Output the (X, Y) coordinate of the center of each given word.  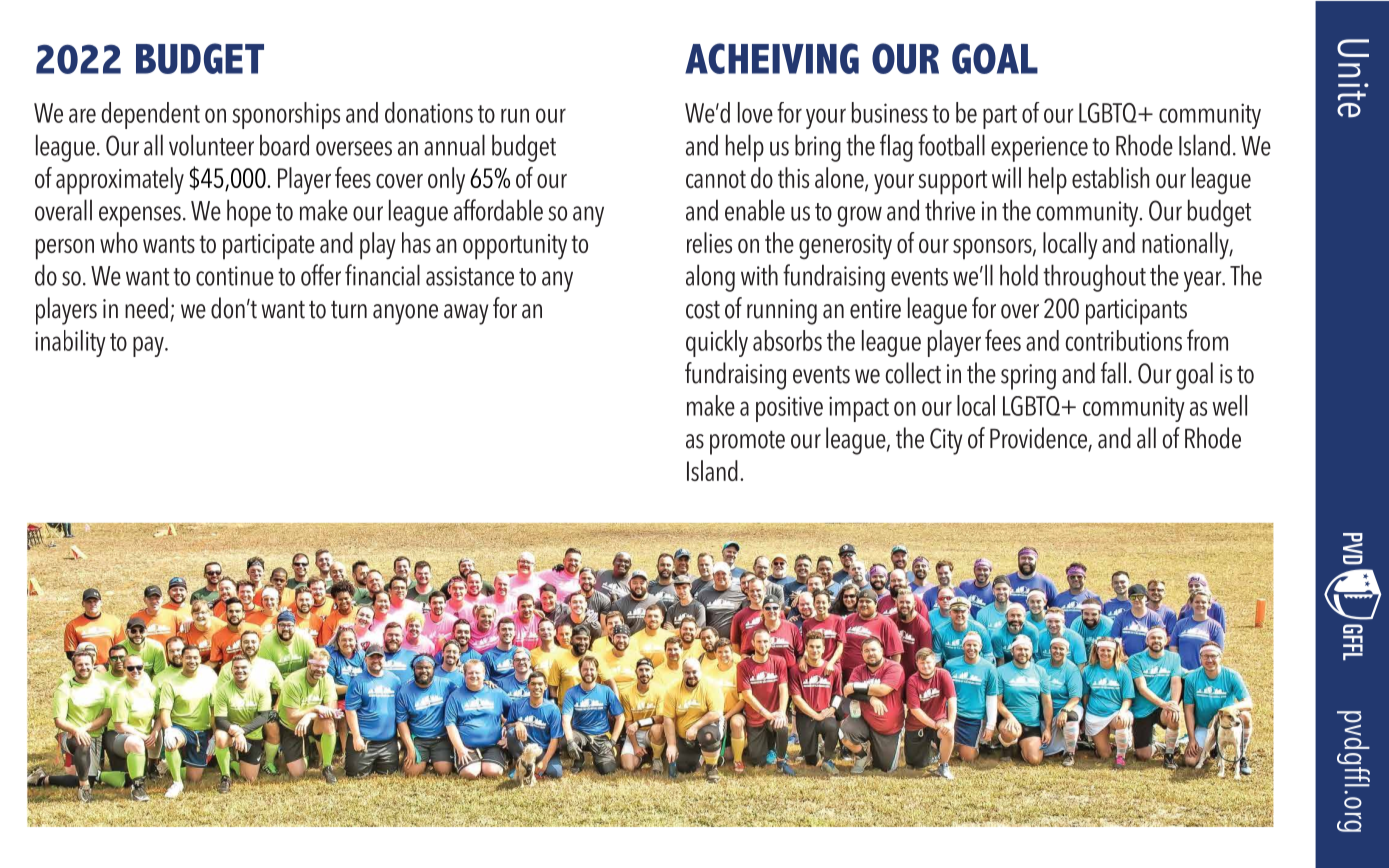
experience (1039, 149)
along (710, 278)
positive (789, 409)
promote (747, 443)
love (755, 112)
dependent (151, 115)
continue (235, 276)
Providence (1039, 439)
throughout (1094, 278)
